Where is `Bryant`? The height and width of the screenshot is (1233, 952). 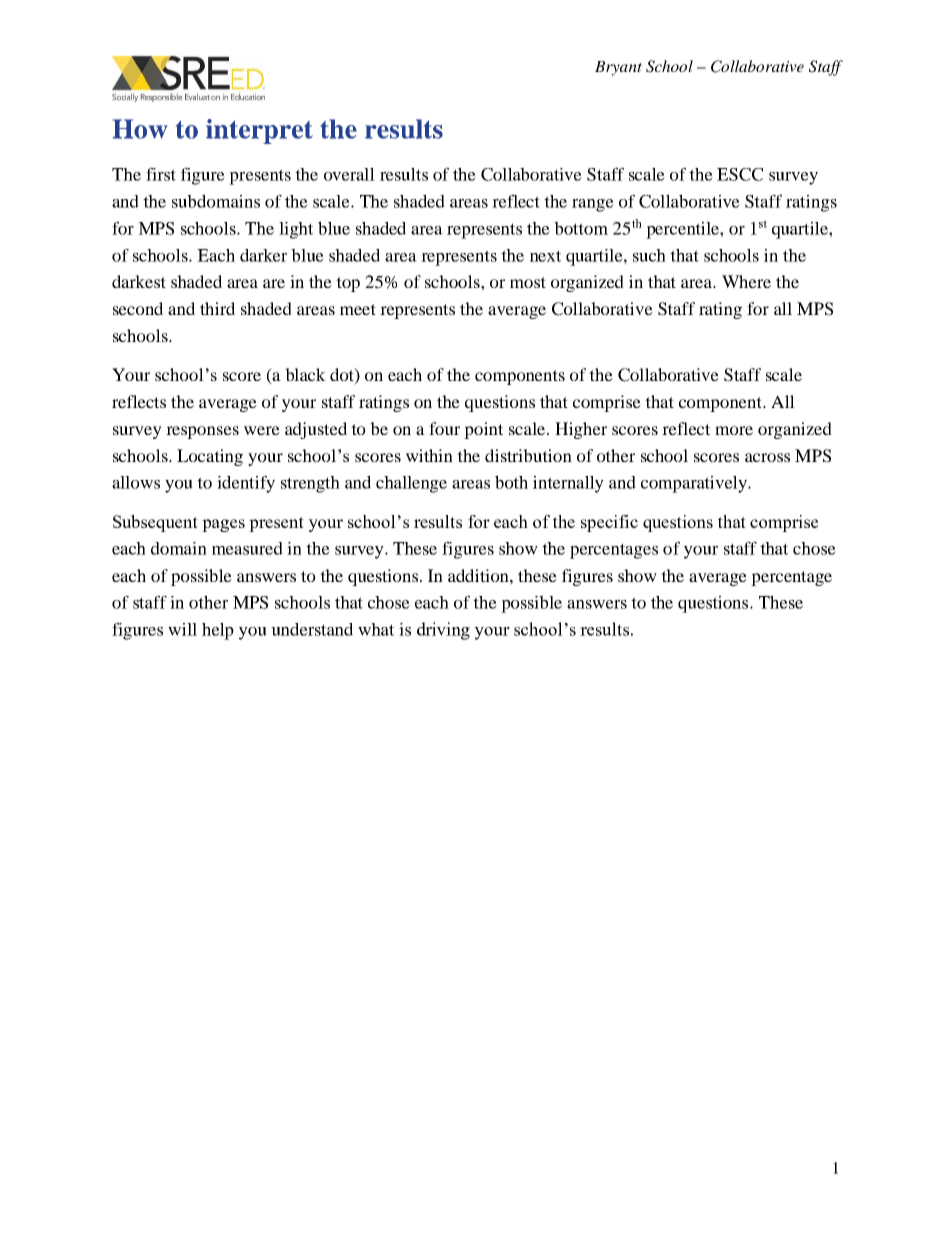
Bryant is located at coordinates (618, 68).
